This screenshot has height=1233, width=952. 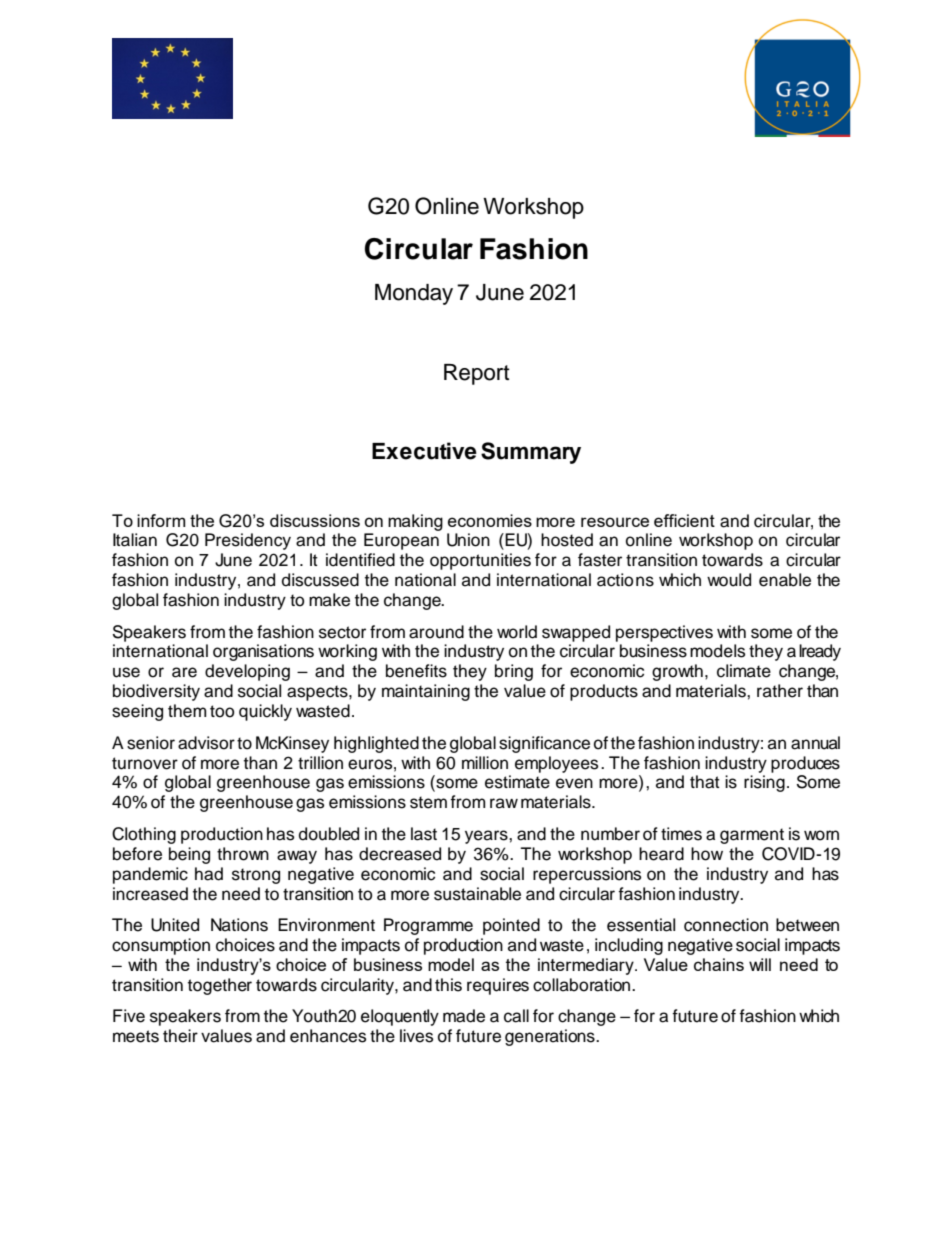 What do you see at coordinates (414, 294) in the screenshot?
I see `Monday` at bounding box center [414, 294].
